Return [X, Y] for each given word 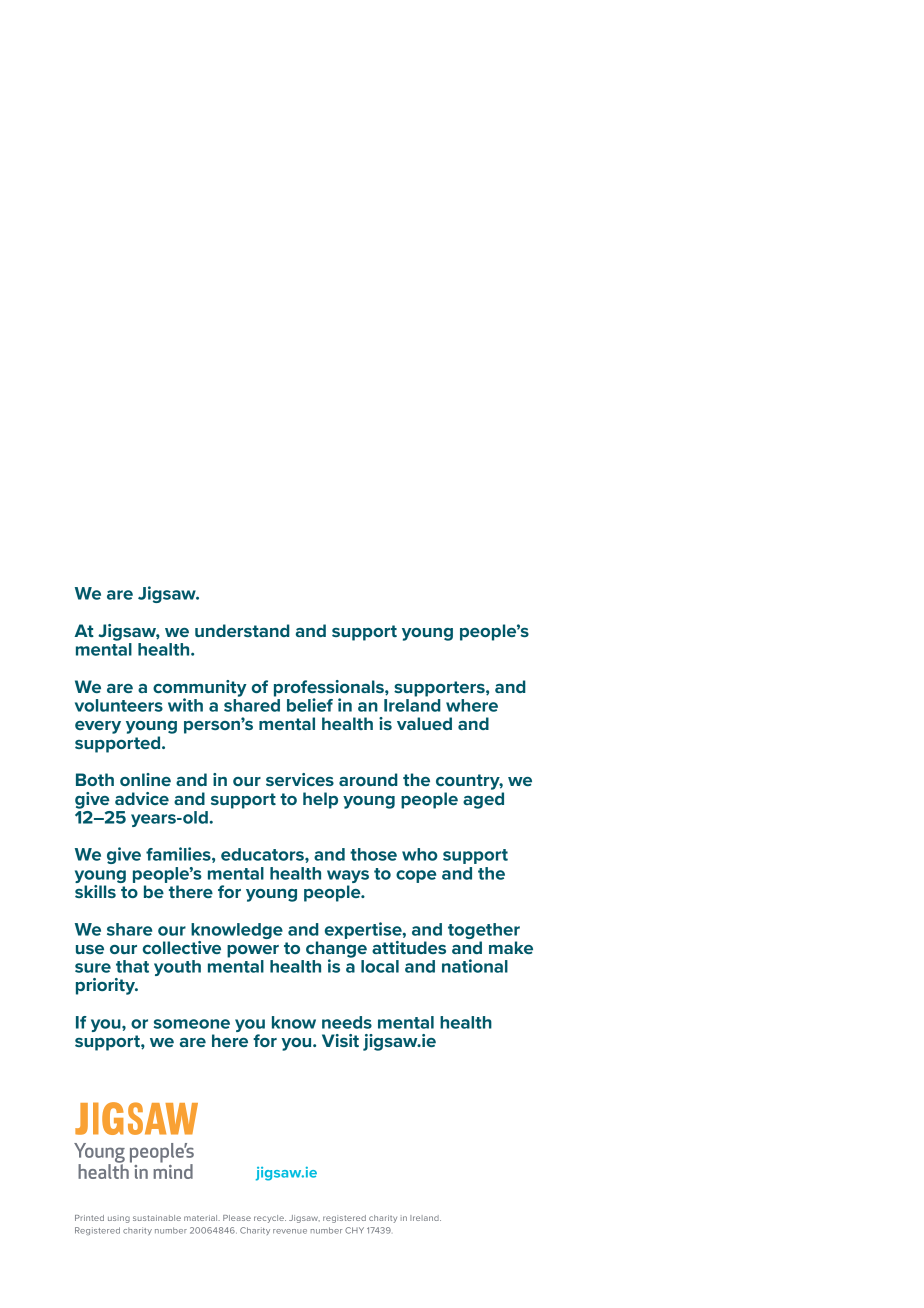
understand [242, 630]
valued [424, 723]
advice [142, 798]
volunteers [119, 705]
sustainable [157, 1218]
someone [192, 1024]
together [484, 931]
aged [483, 800]
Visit [340, 1040]
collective [182, 947]
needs [347, 1022]
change [336, 950]
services [300, 779]
